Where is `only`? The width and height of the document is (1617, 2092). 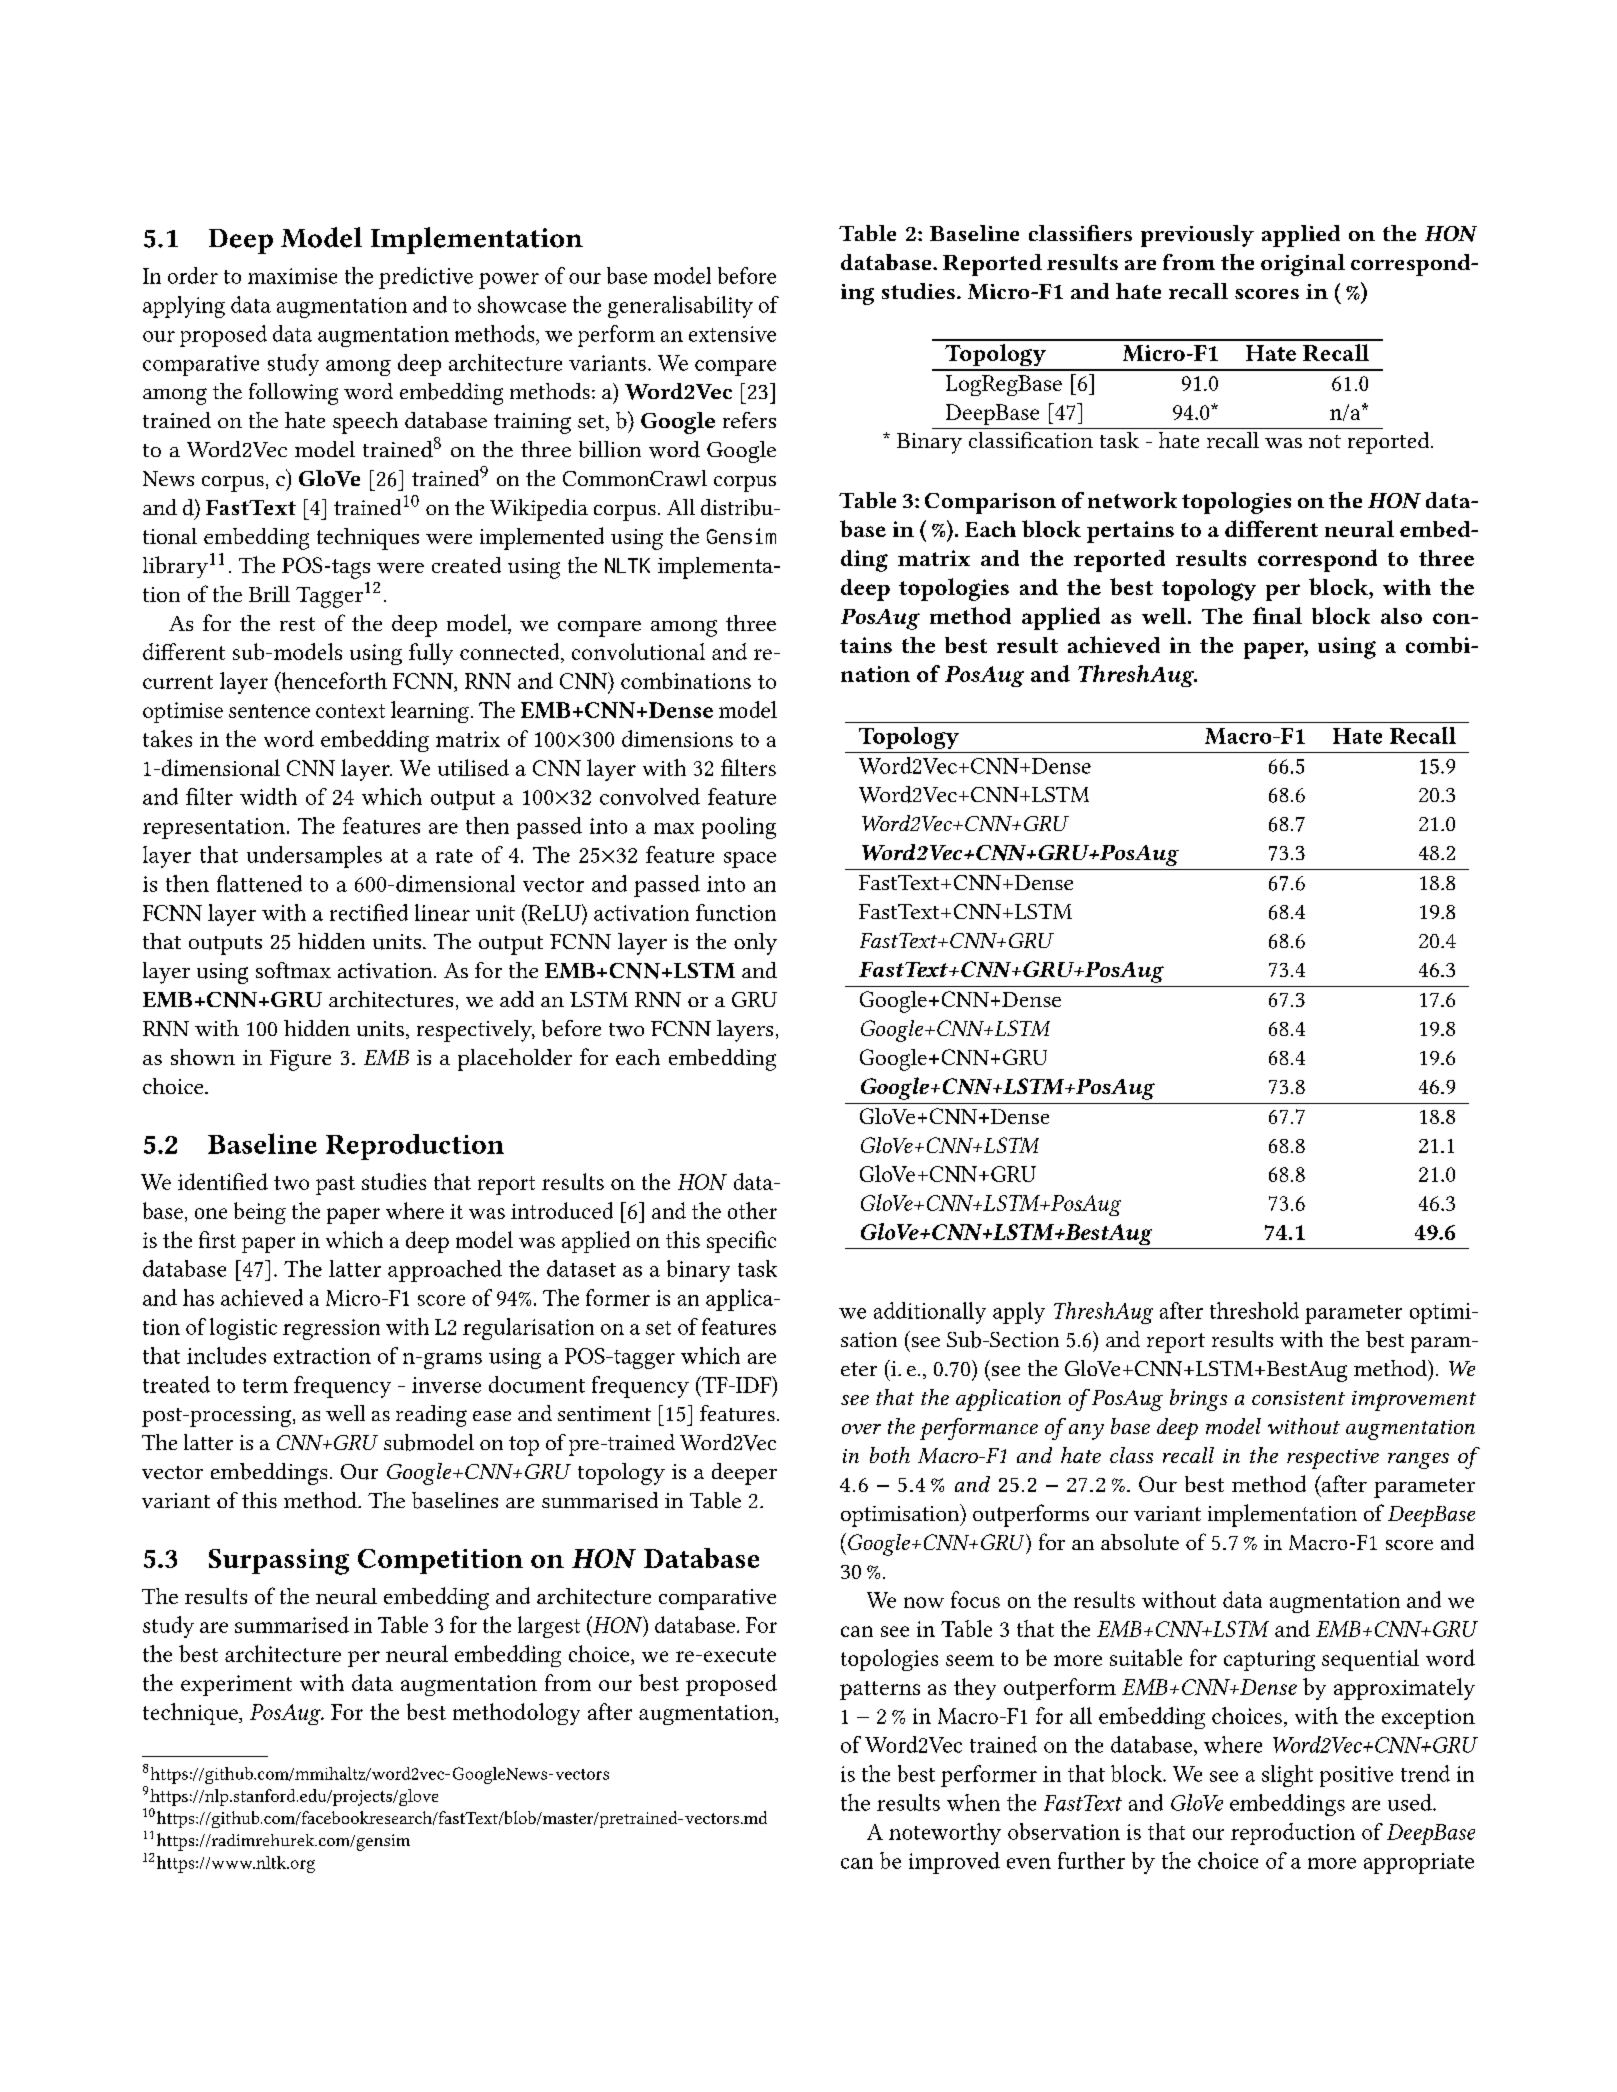
only is located at coordinates (755, 944).
